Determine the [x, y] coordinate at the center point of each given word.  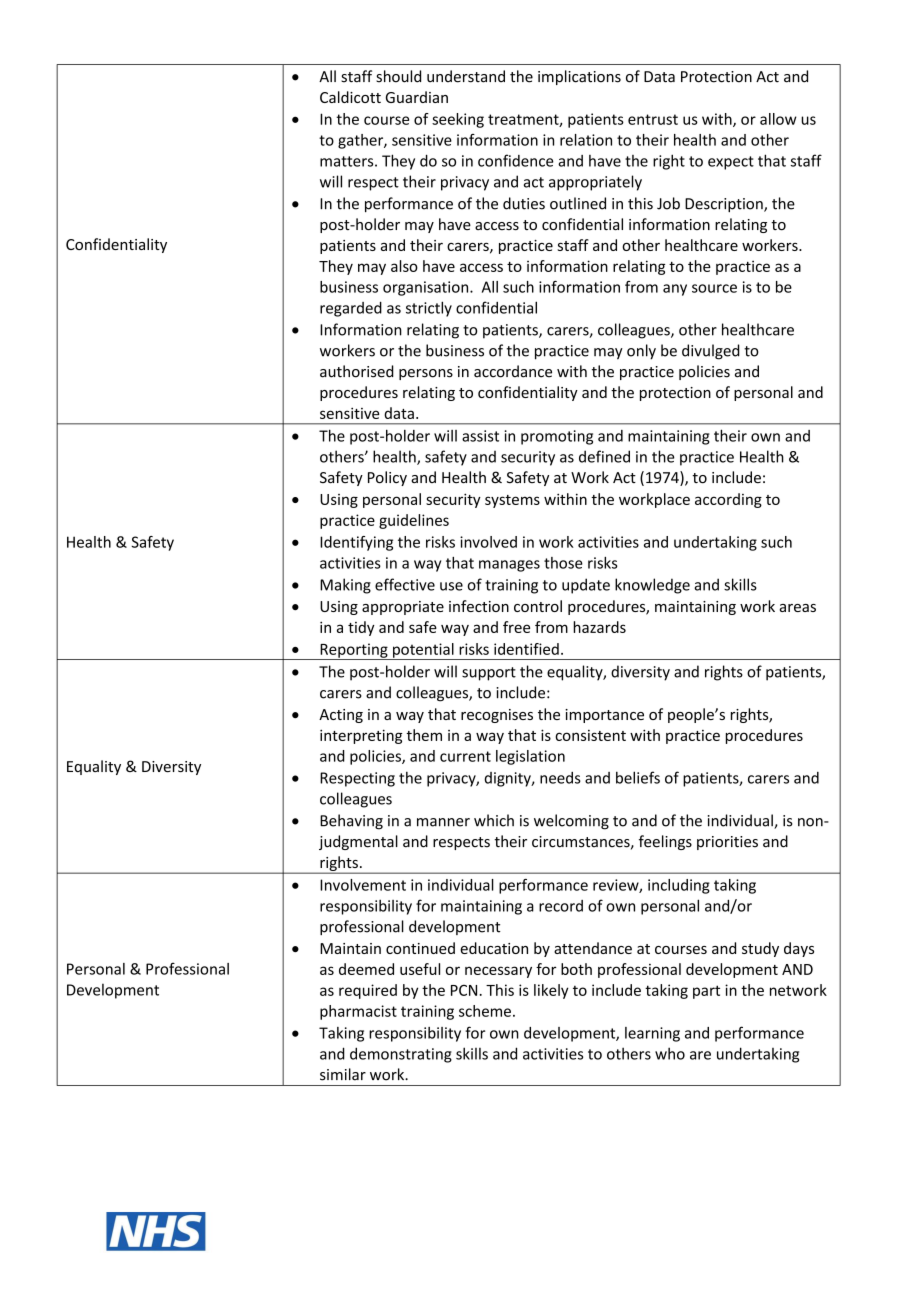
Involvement [363, 885]
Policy [387, 478]
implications [579, 77]
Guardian [417, 97]
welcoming [571, 822]
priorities [727, 843]
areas [798, 608]
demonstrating [401, 1055]
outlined [578, 203]
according [728, 500]
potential [423, 651]
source [714, 288]
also [404, 266]
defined [604, 456]
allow [778, 119]
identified [526, 649]
